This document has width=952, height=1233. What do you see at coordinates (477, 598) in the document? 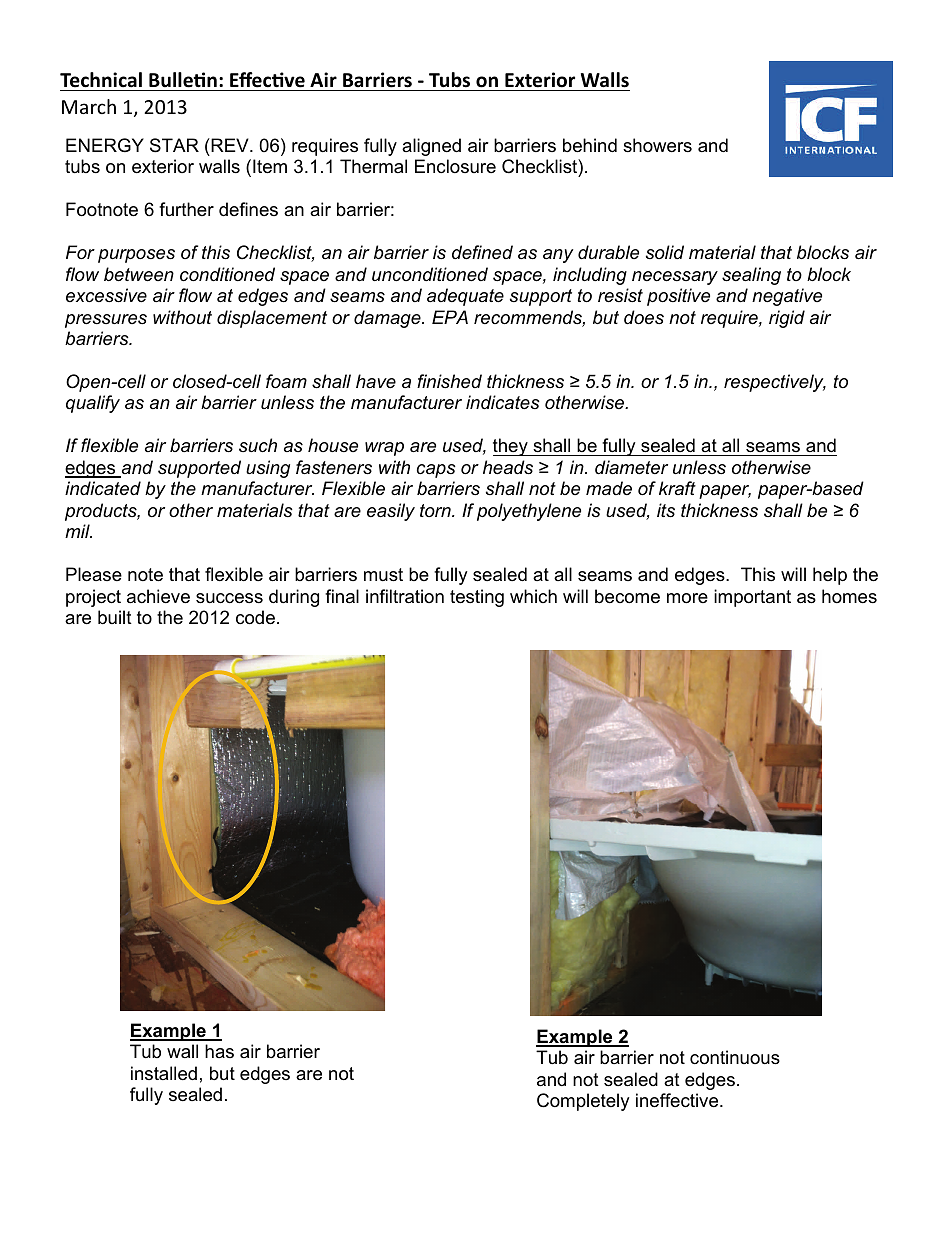
I see `testing` at bounding box center [477, 598].
